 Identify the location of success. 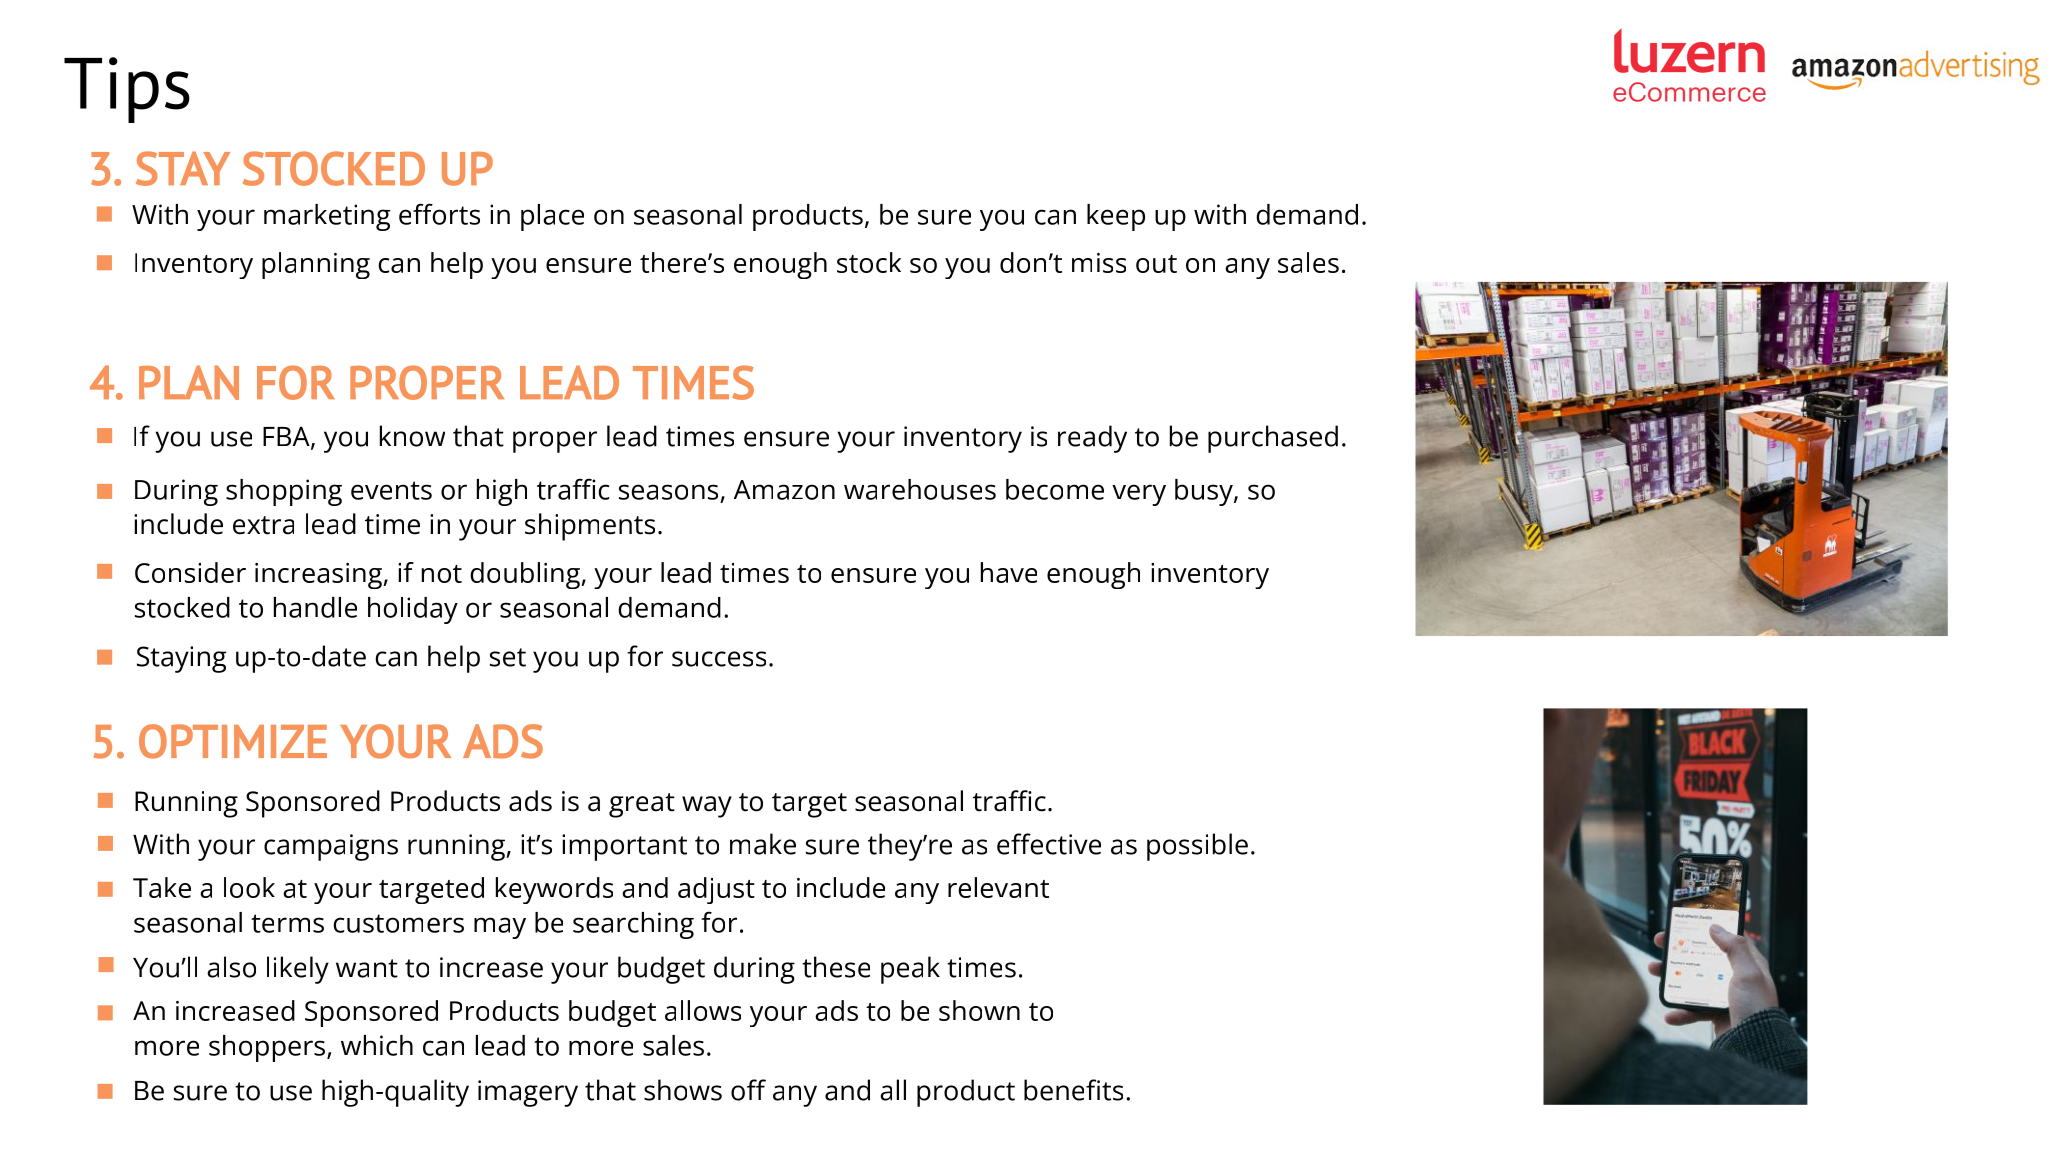
(719, 659).
